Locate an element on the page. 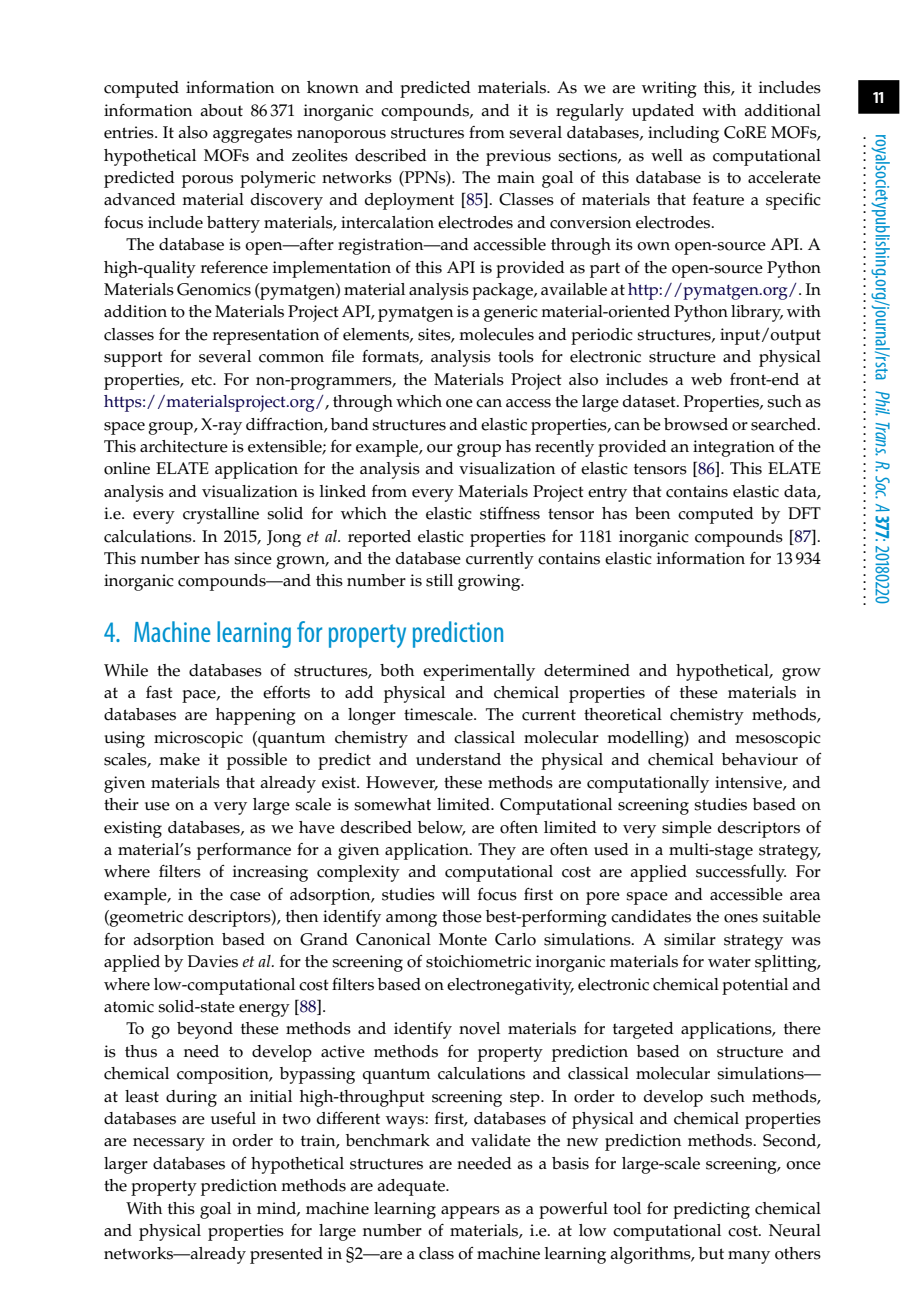 This document has height=1313, width=924. successfully is located at coordinates (741, 873).
